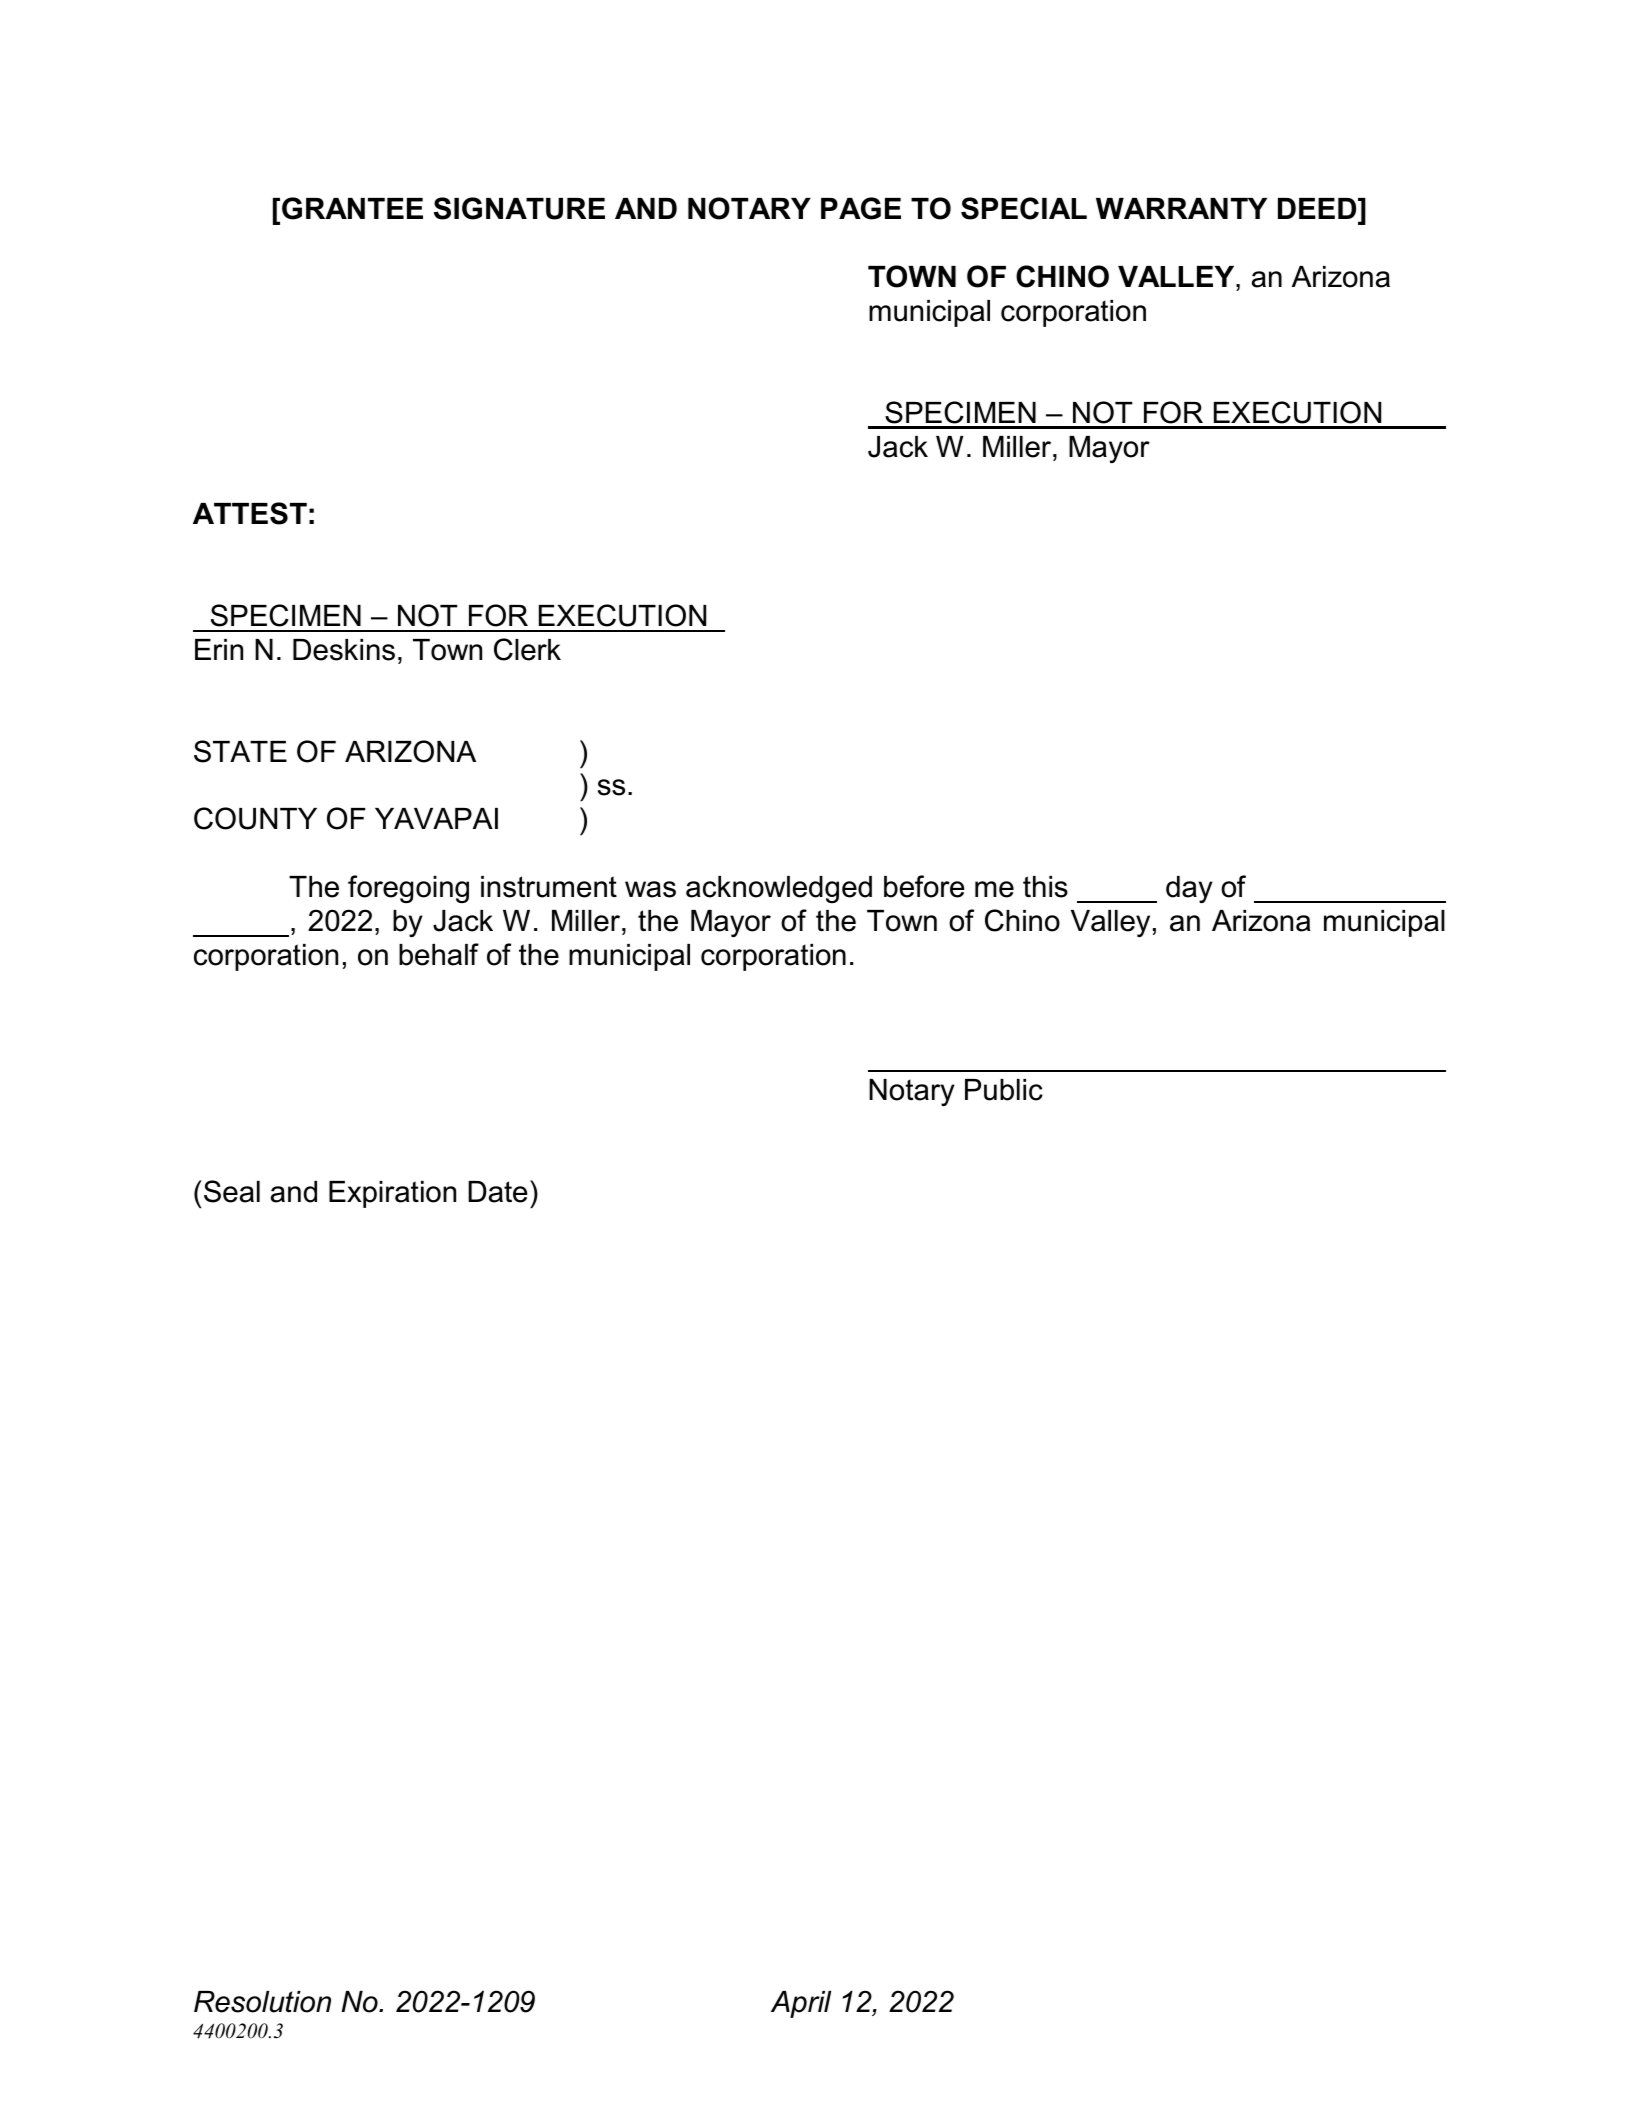 Image resolution: width=1639 pixels, height=2121 pixels. What do you see at coordinates (1045, 887) in the page?
I see `this` at bounding box center [1045, 887].
